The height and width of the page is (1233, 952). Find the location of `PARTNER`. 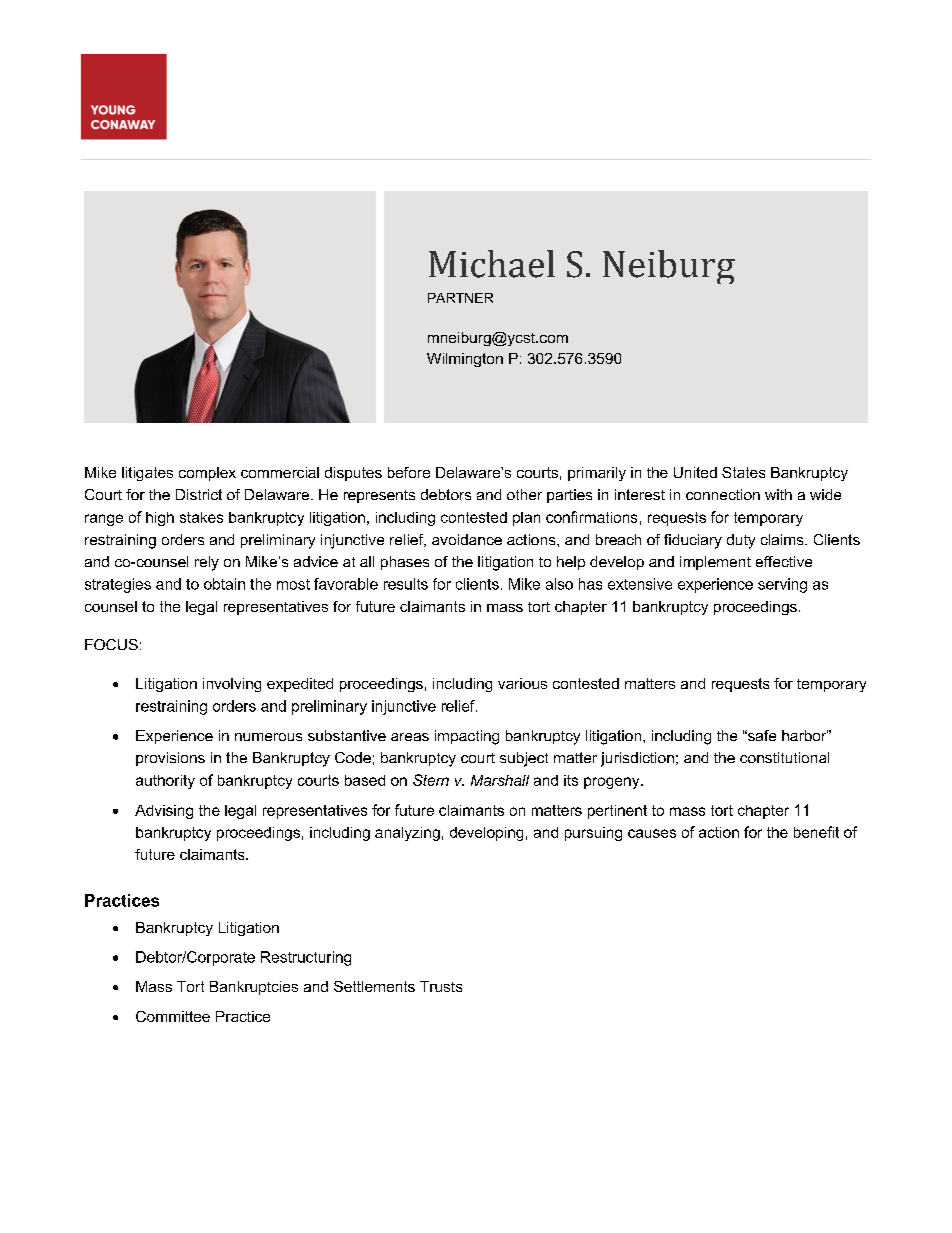

PARTNER is located at coordinates (460, 298).
